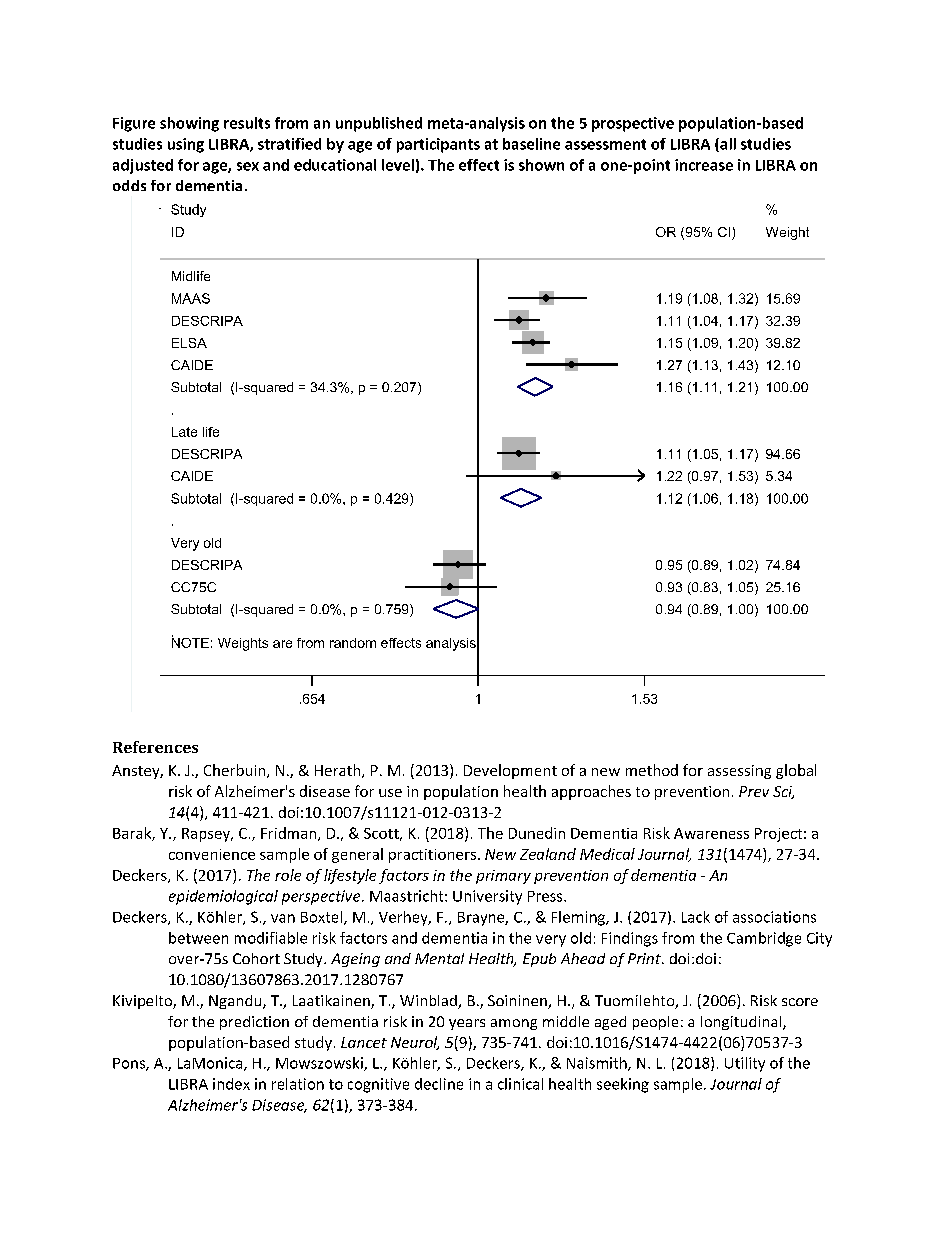  I want to click on random, so click(353, 643).
